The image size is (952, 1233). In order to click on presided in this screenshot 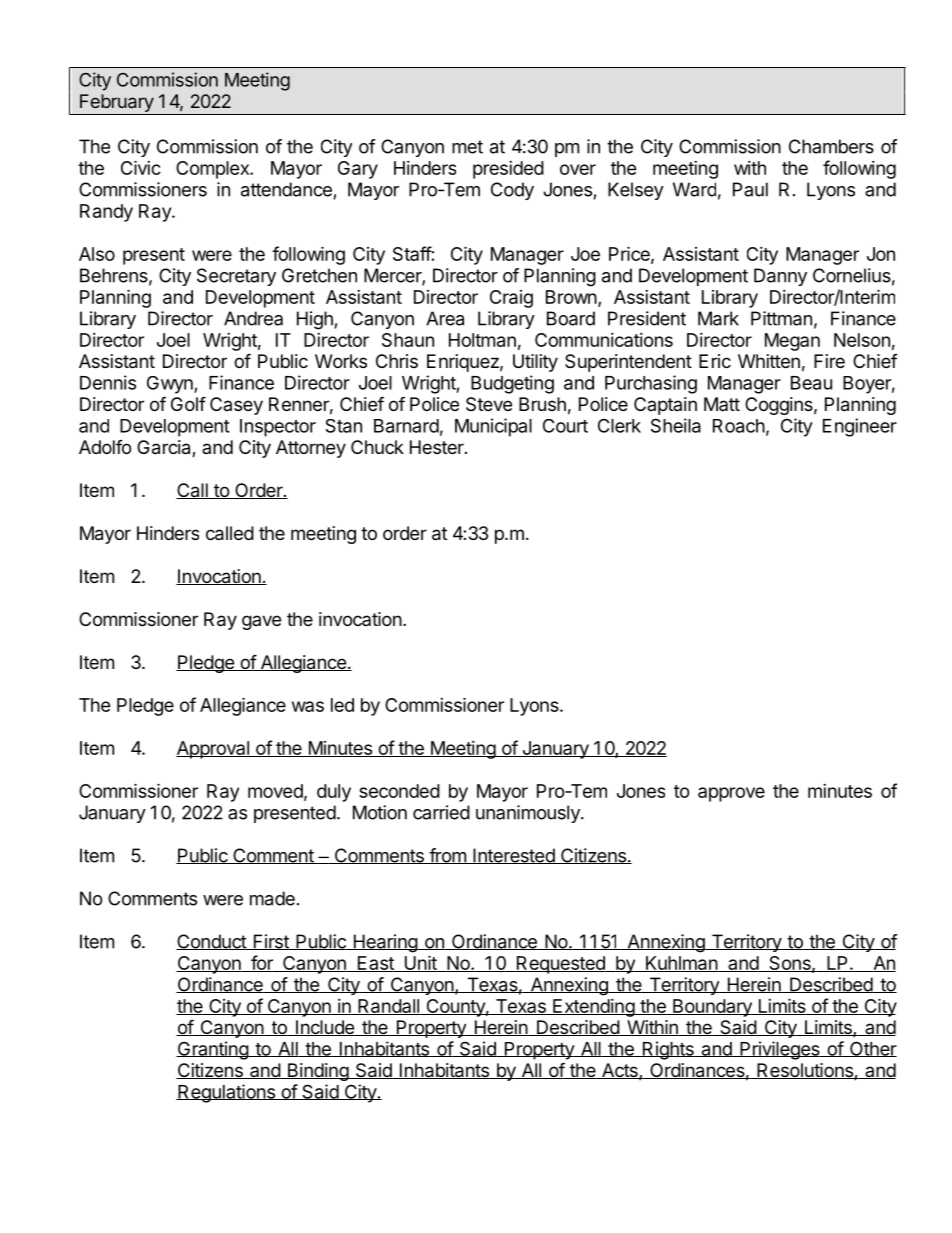, I will do `click(508, 170)`.
